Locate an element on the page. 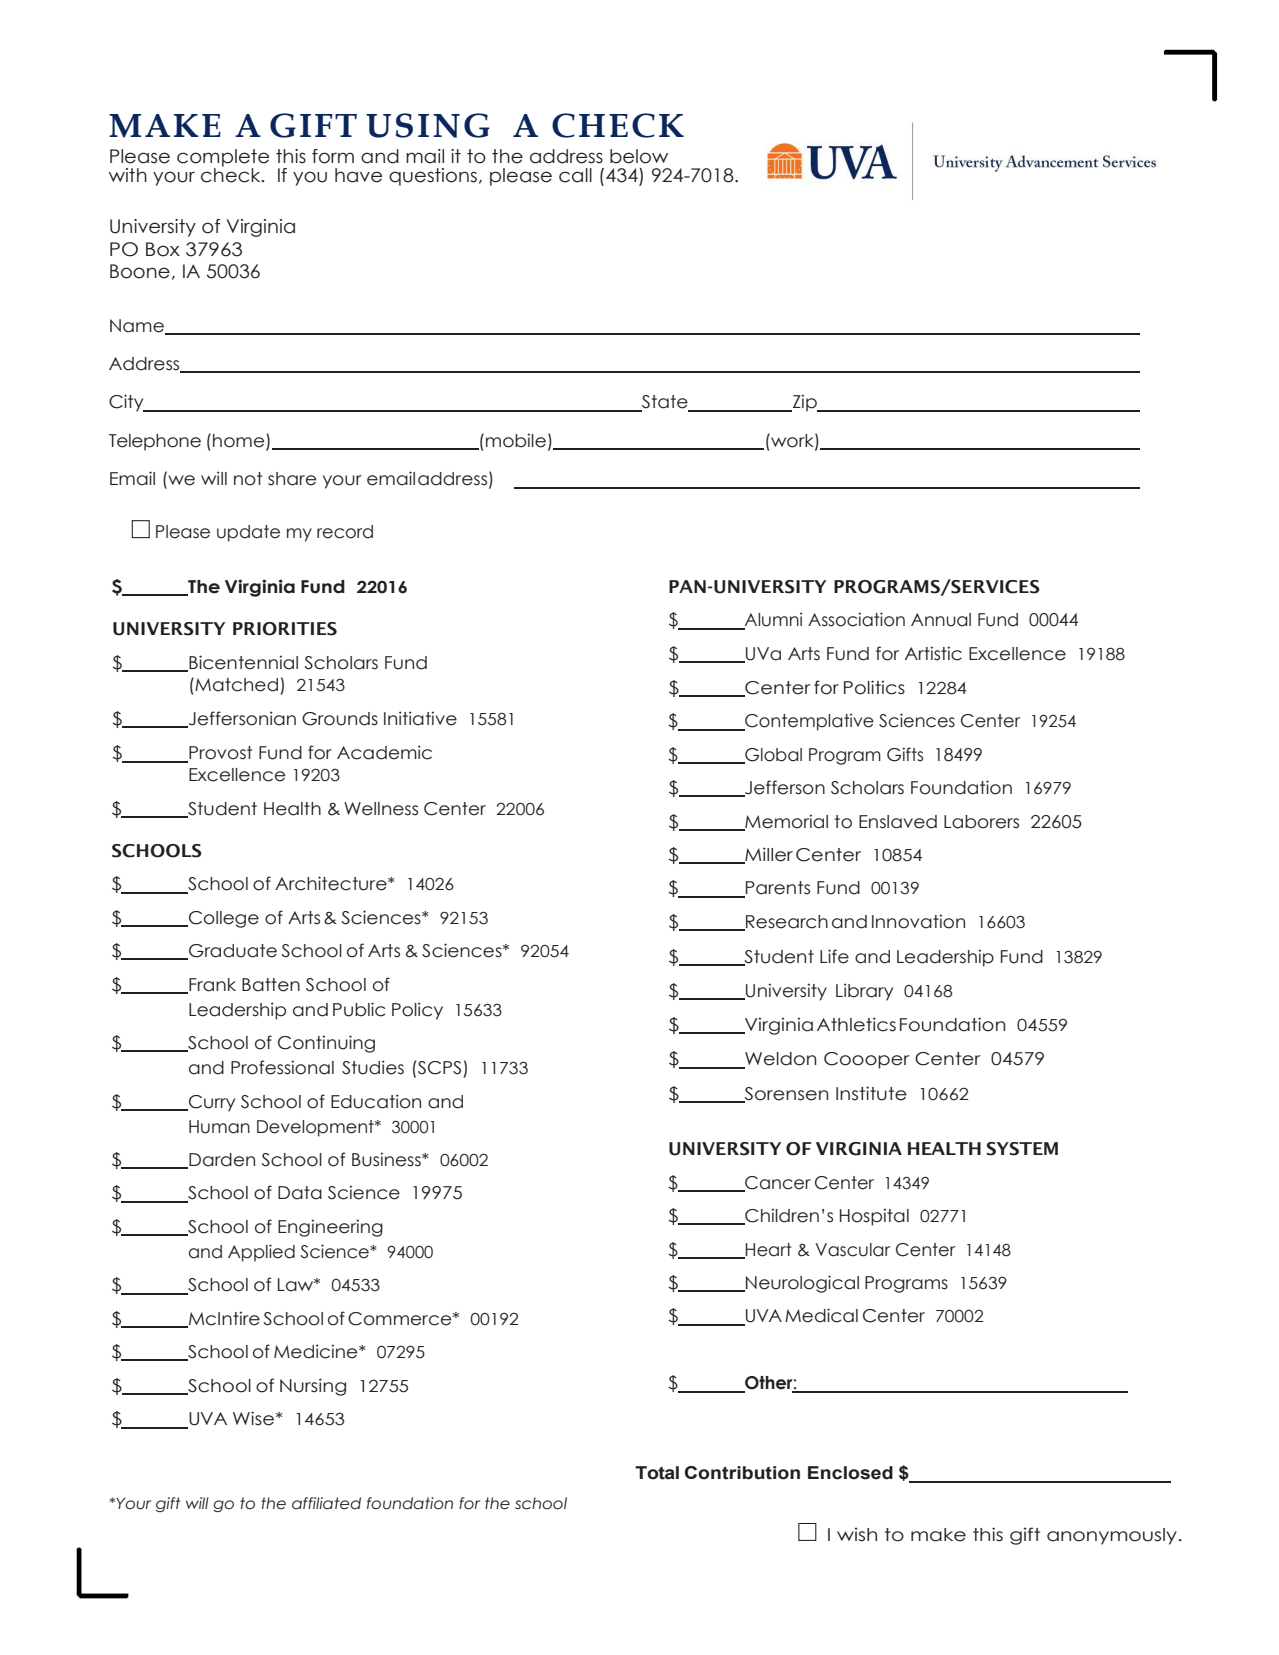 The height and width of the page is (1655, 1279). Total is located at coordinates (657, 1473).
